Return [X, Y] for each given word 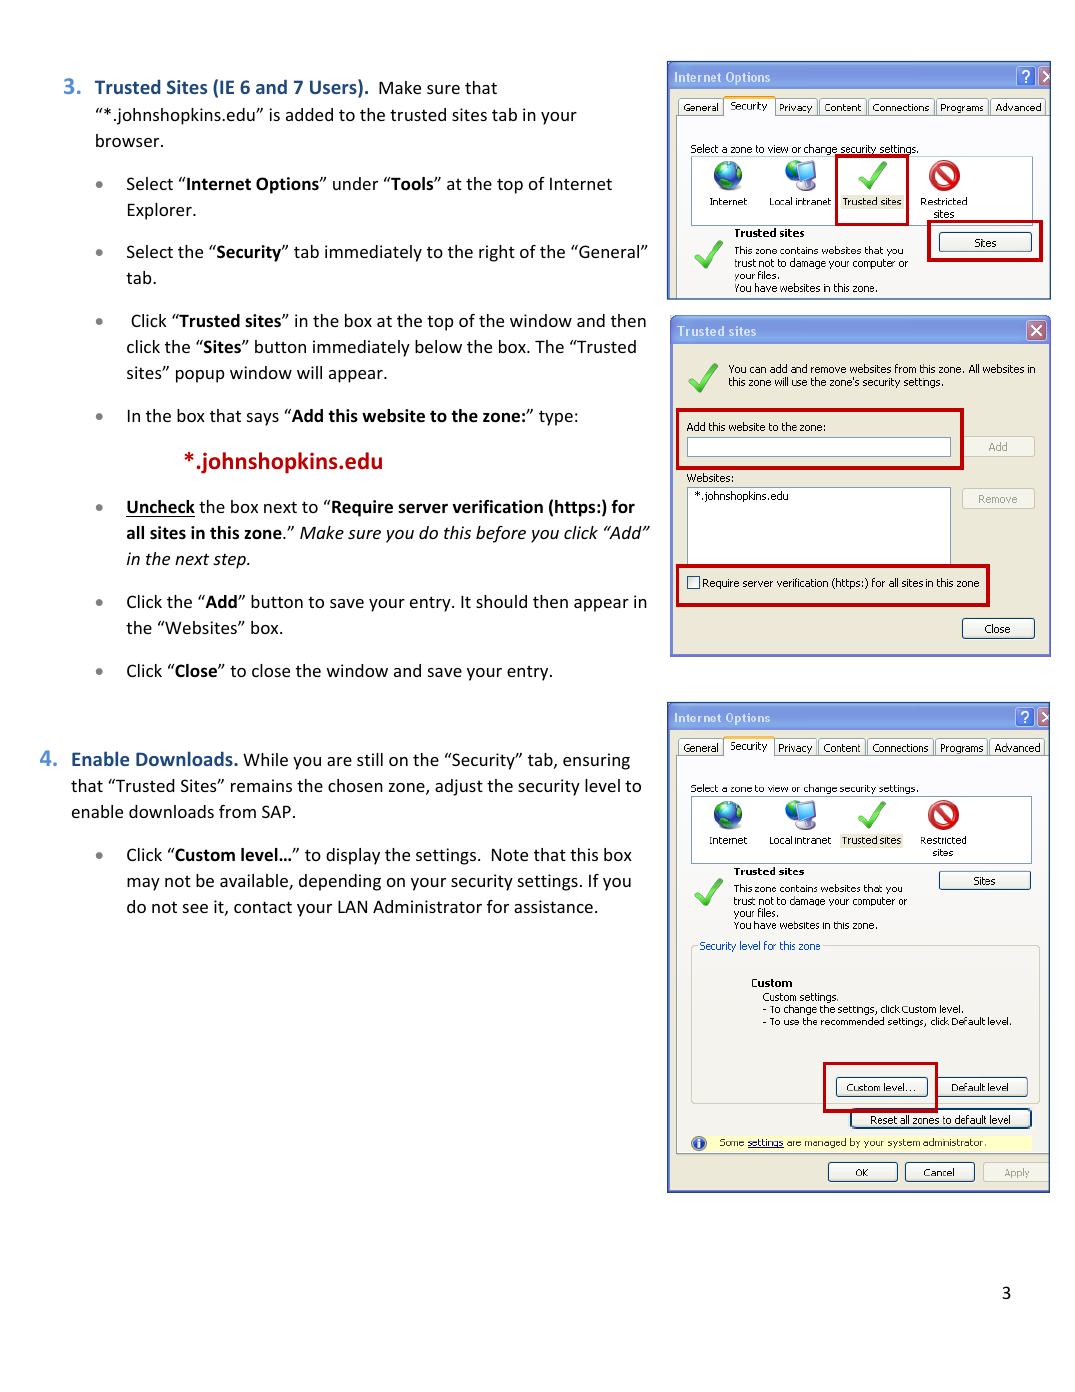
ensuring [596, 761]
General [609, 251]
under [355, 183]
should [501, 601]
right [497, 253]
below [438, 346]
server [423, 508]
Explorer [161, 211]
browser [129, 140]
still [370, 759]
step [230, 561]
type [556, 418]
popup [200, 376]
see [195, 908]
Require [362, 508]
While [265, 759]
